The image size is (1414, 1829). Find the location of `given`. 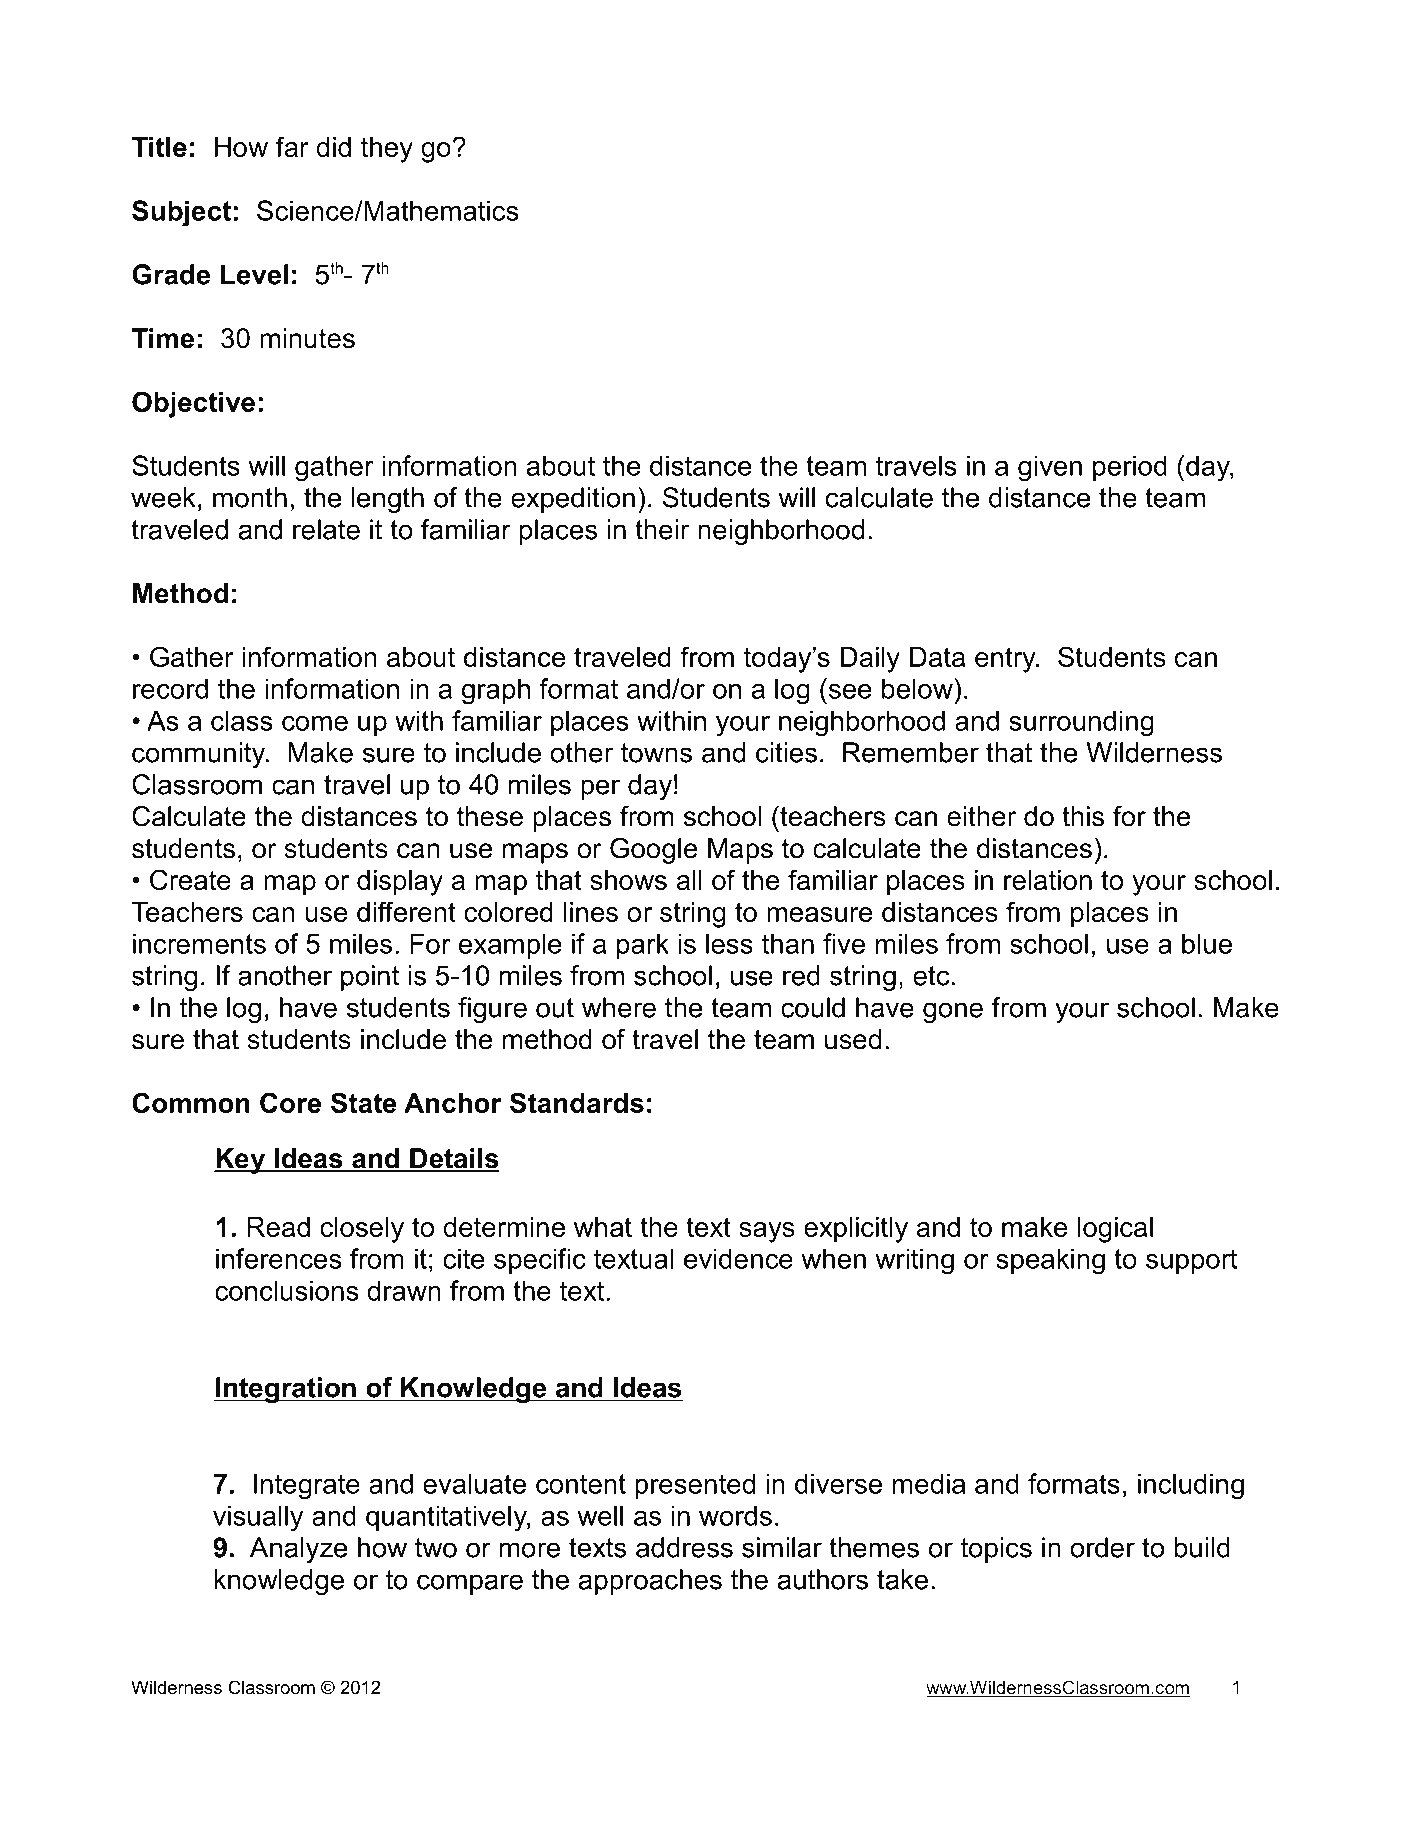

given is located at coordinates (1050, 468).
